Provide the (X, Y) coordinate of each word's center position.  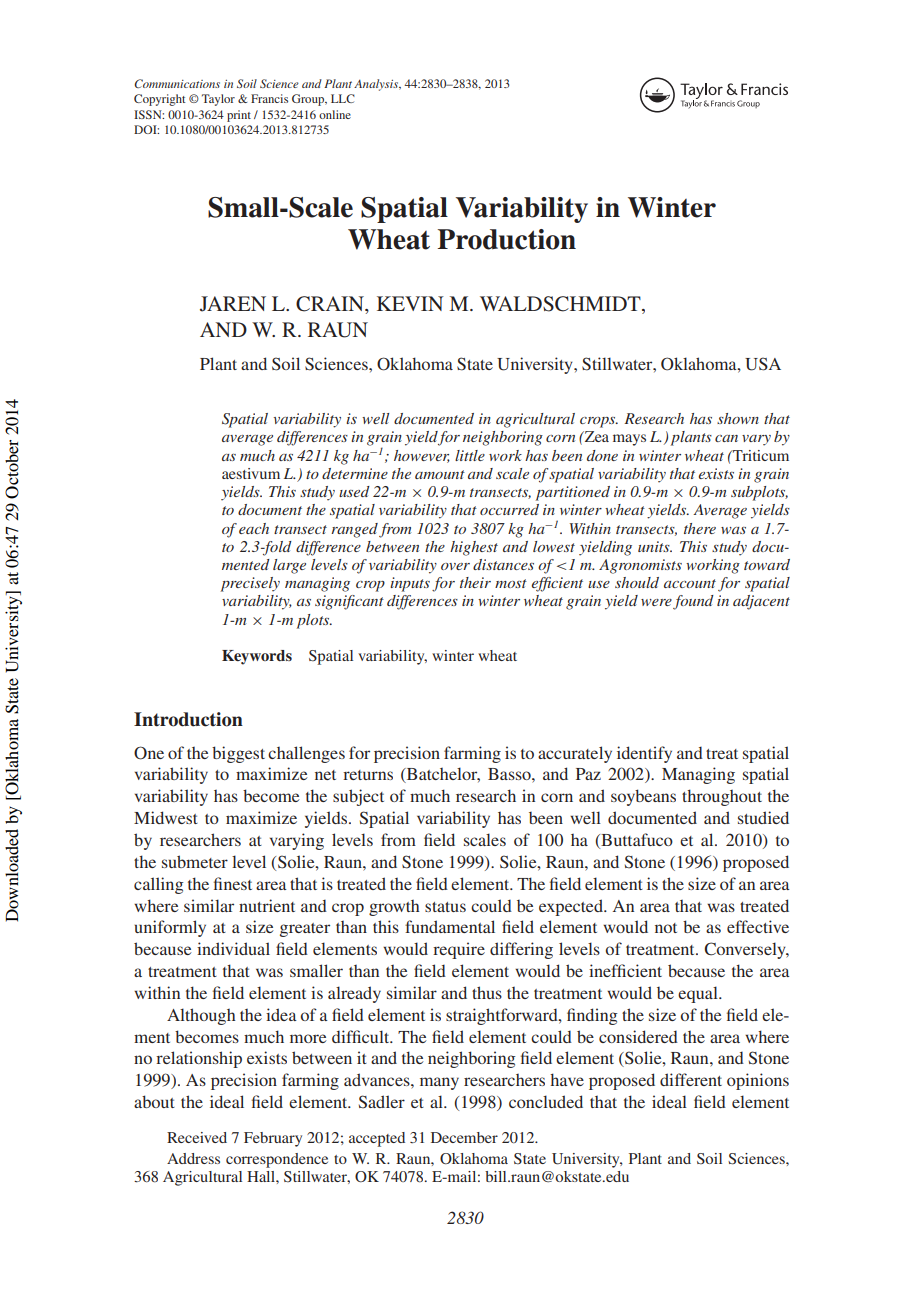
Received (197, 1137)
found (693, 602)
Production (507, 239)
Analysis (377, 85)
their (475, 582)
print (239, 116)
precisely (250, 584)
